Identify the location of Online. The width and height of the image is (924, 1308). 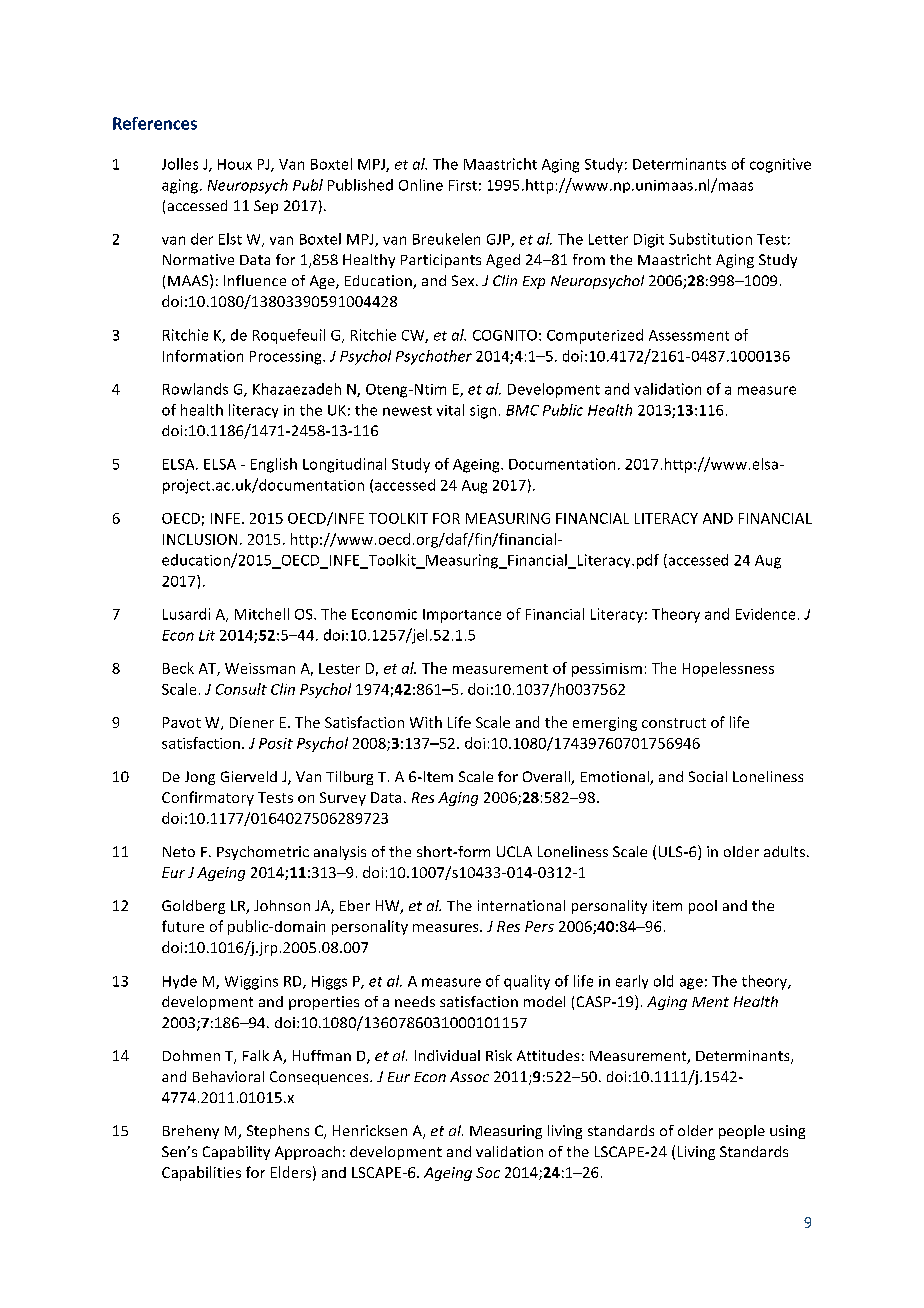
(421, 185).
